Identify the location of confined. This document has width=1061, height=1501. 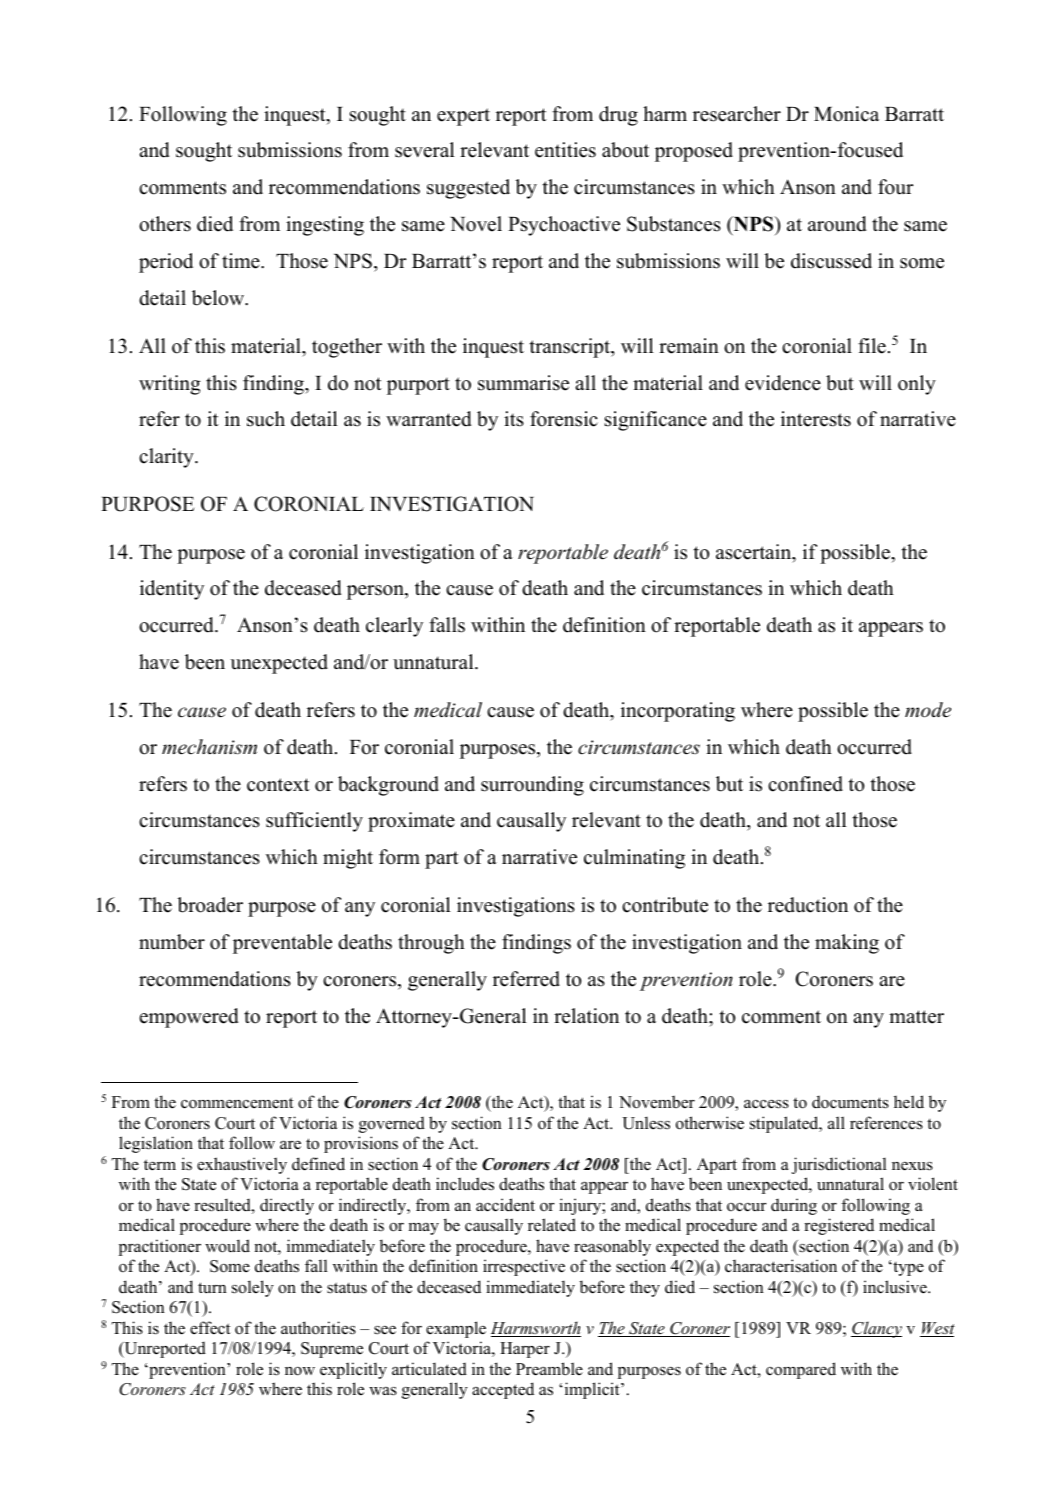
(805, 784).
